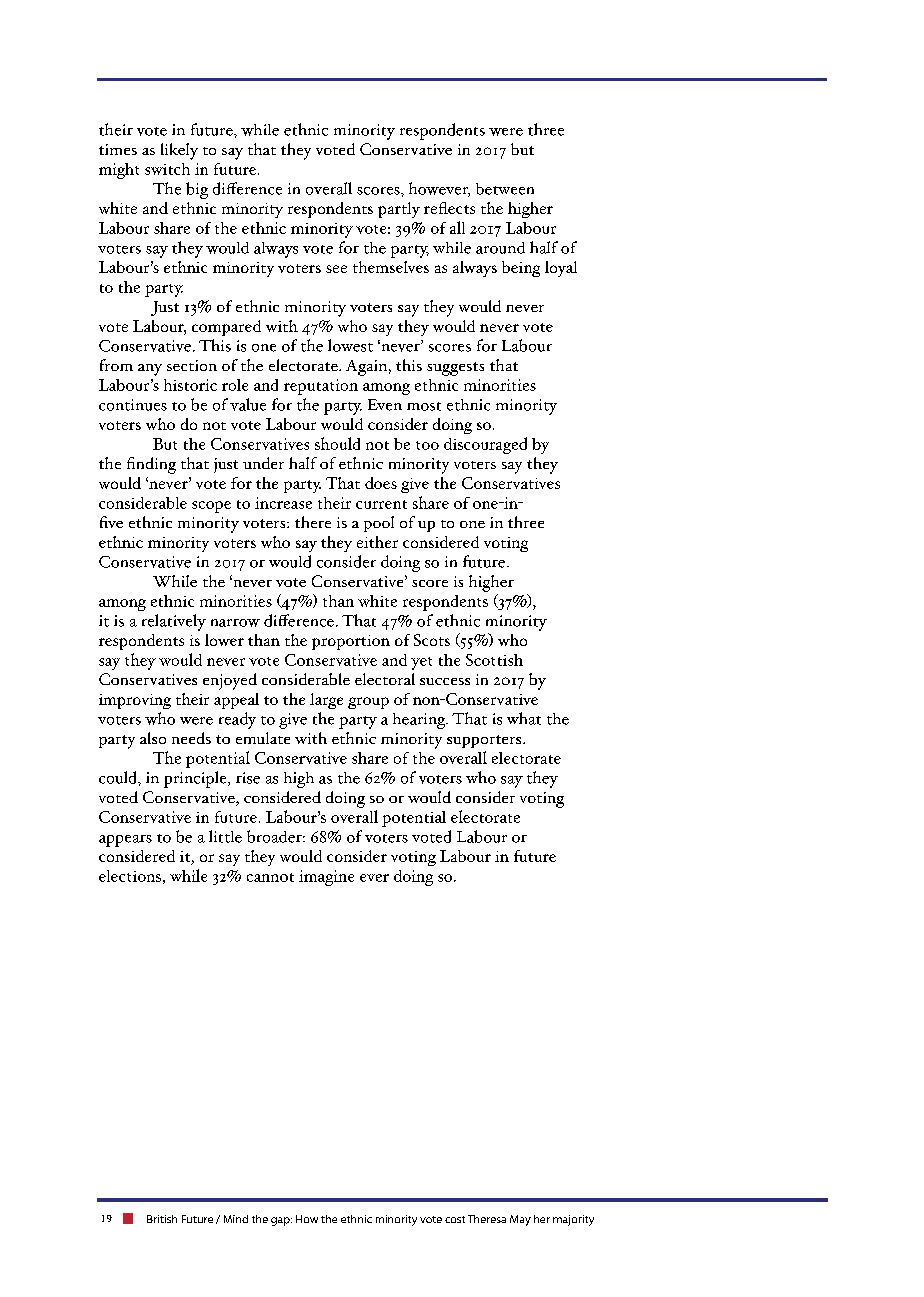 This image has height=1297, width=924. What do you see at coordinates (236, 1219) in the image?
I see `Mind` at bounding box center [236, 1219].
